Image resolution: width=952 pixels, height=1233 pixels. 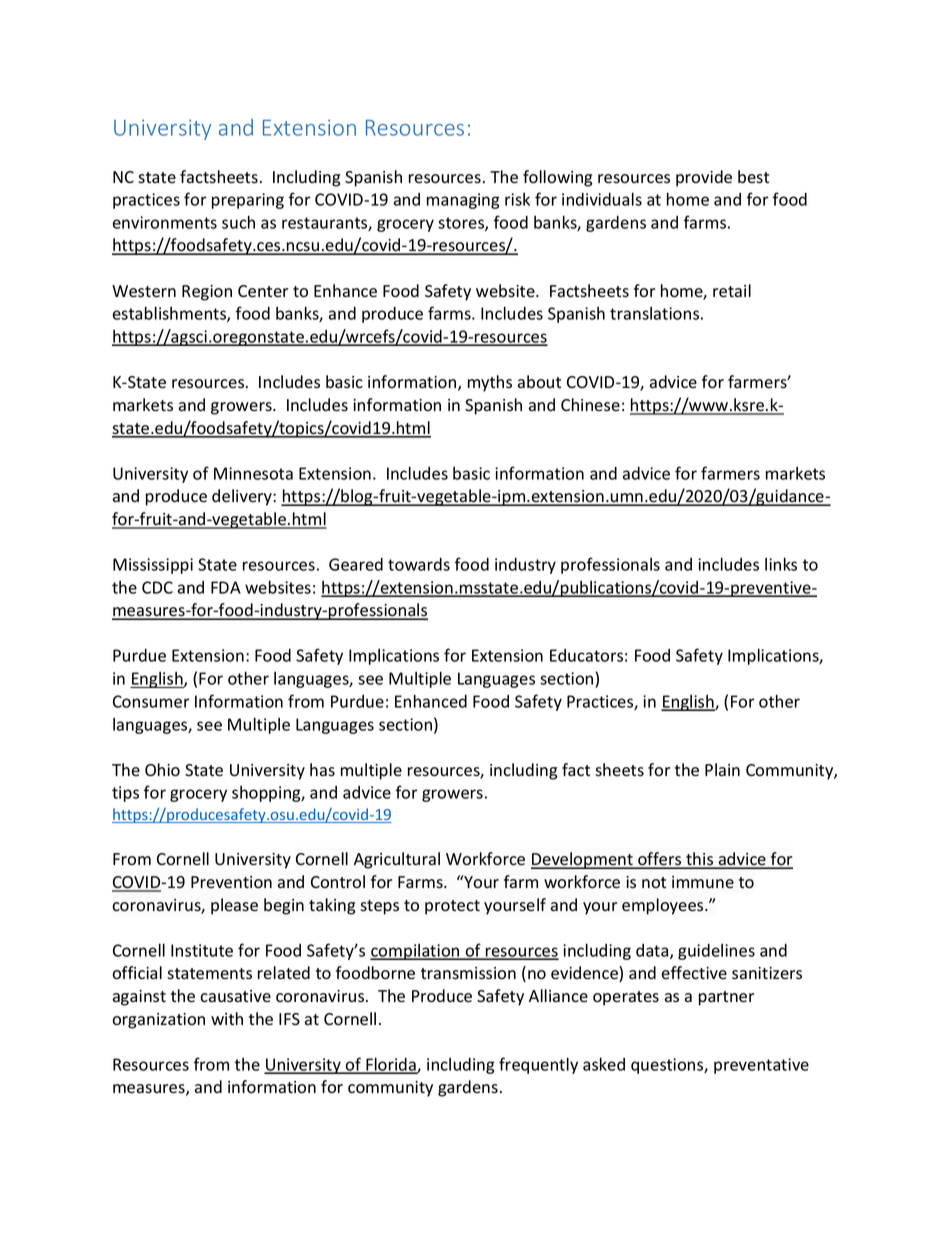 I want to click on Ohio, so click(x=162, y=770).
